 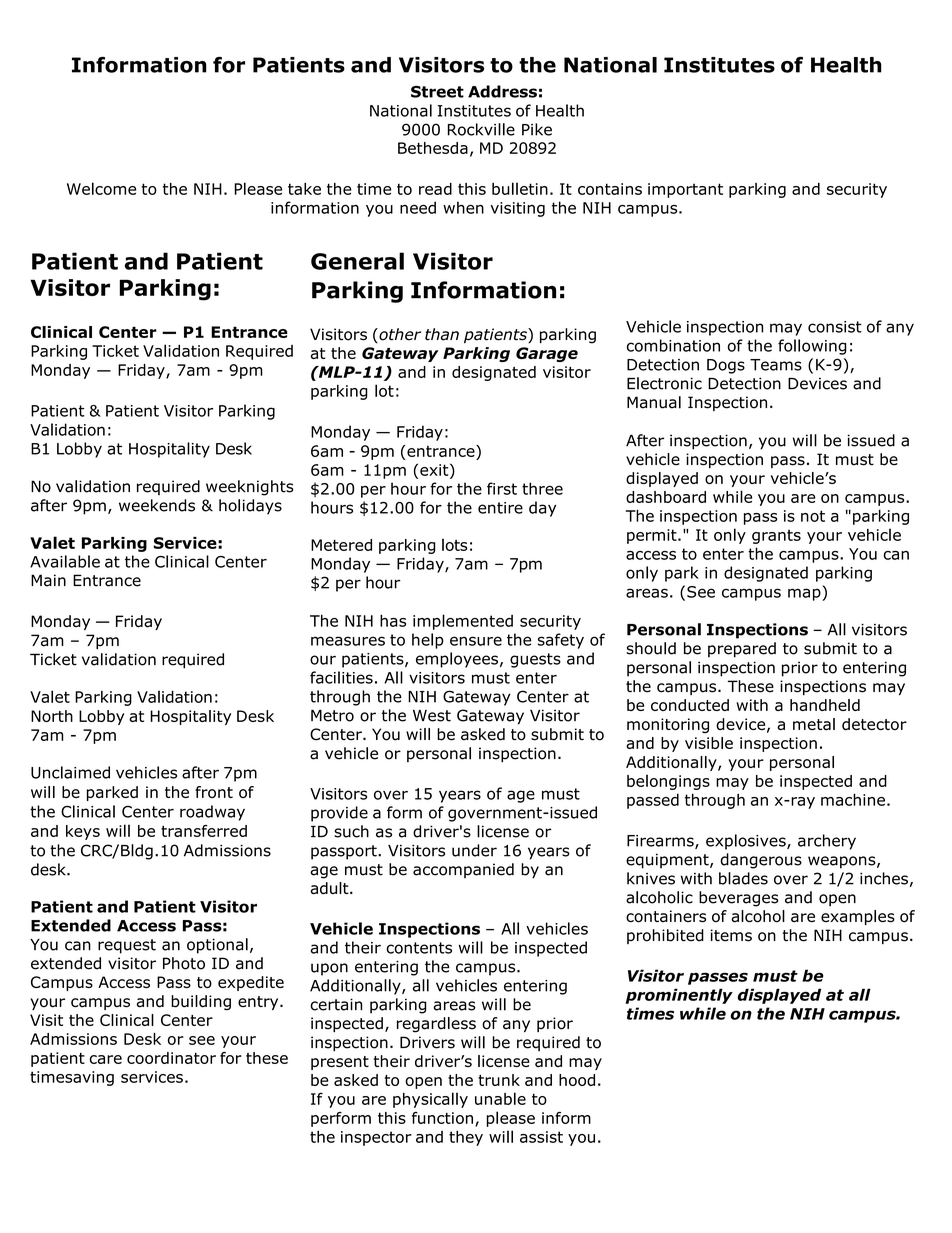 What do you see at coordinates (171, 1058) in the image?
I see `coordinator` at bounding box center [171, 1058].
